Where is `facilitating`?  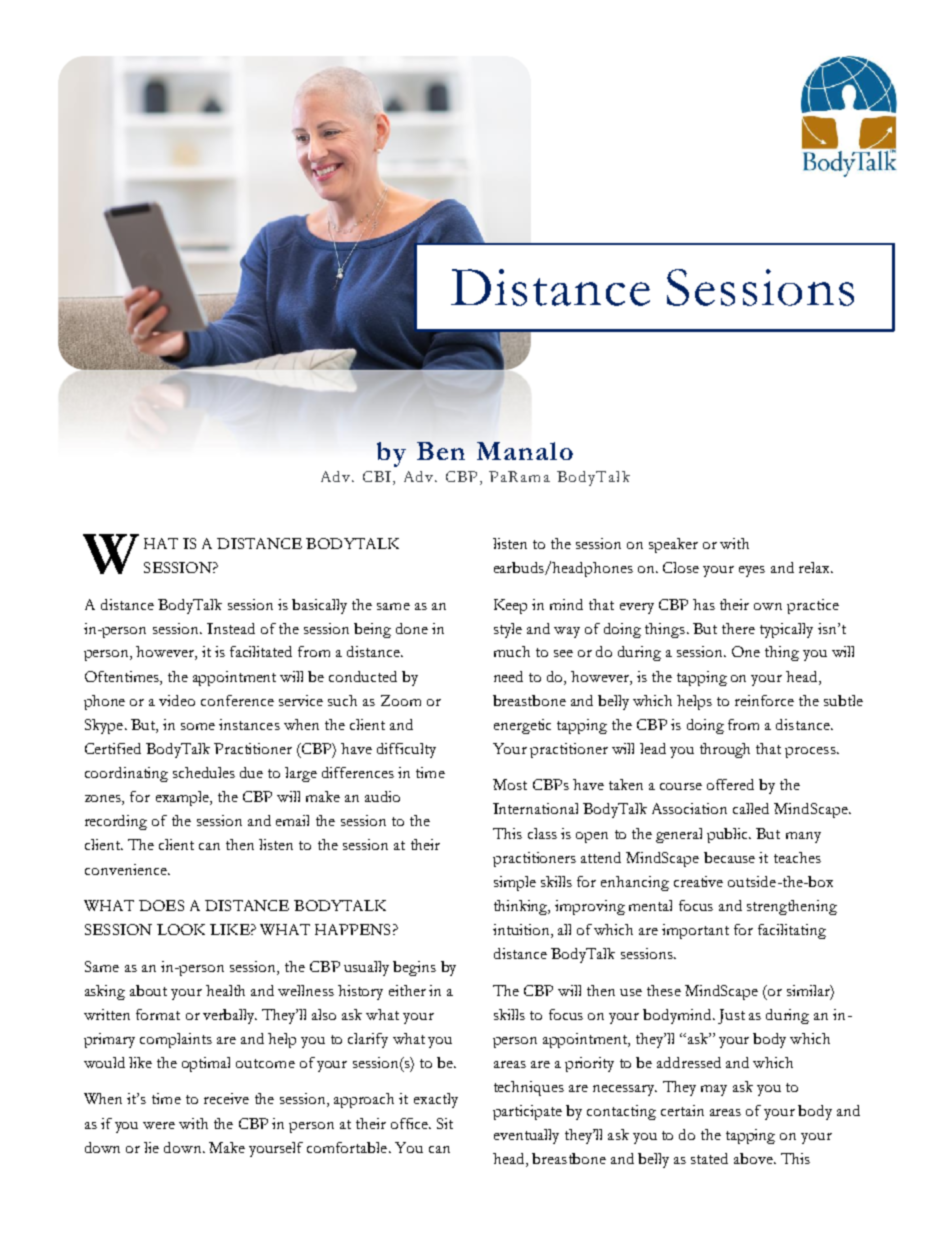 facilitating is located at coordinates (792, 931).
